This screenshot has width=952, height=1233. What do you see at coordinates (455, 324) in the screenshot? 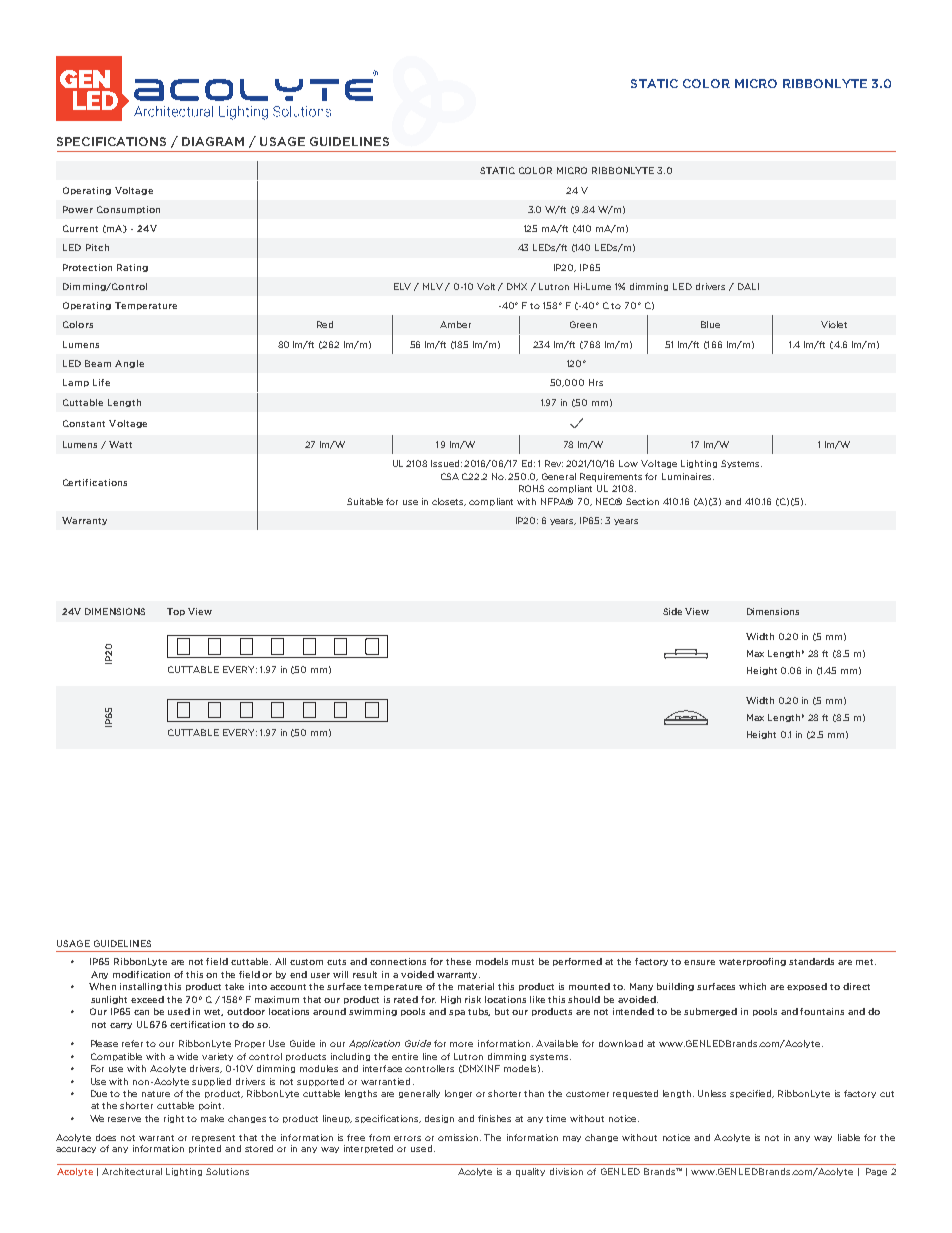
I see `Amber` at bounding box center [455, 324].
